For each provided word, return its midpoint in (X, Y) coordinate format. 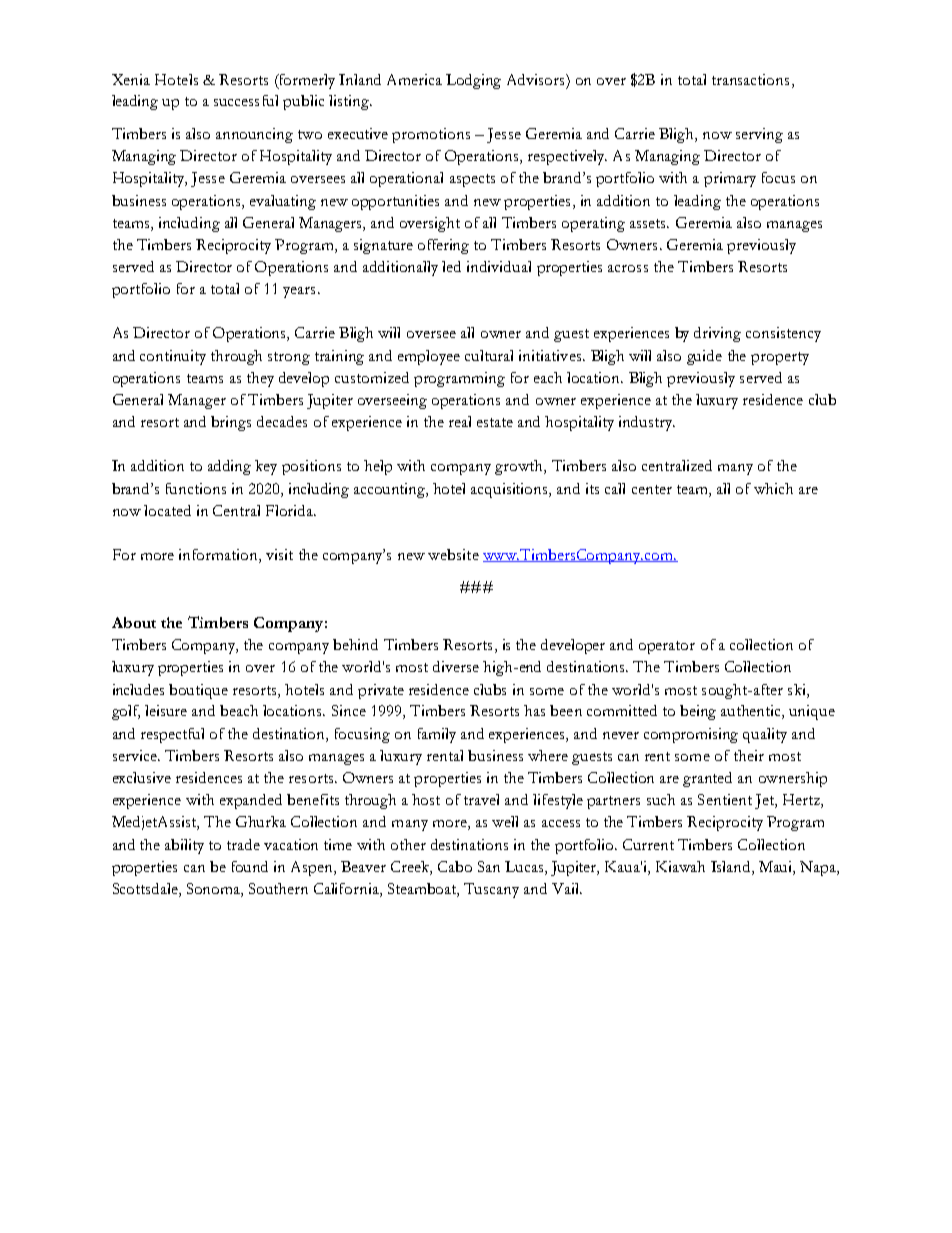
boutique (198, 691)
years (299, 292)
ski (798, 689)
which (773, 488)
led (451, 266)
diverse (456, 666)
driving (717, 334)
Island (732, 866)
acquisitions (510, 490)
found (250, 866)
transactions (750, 79)
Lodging (473, 81)
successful (246, 100)
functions (196, 488)
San (489, 866)
